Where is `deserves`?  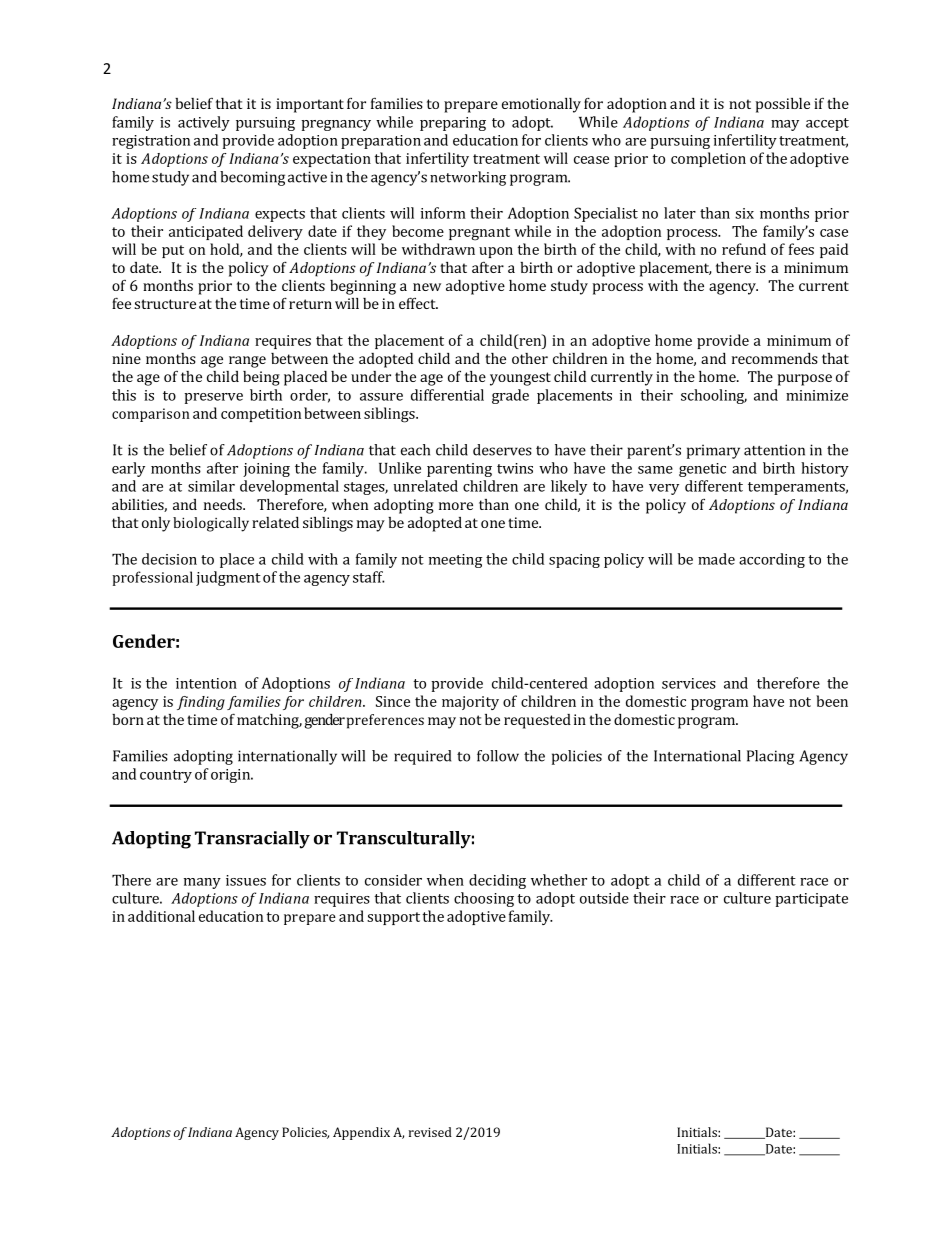
deserves is located at coordinates (502, 450).
